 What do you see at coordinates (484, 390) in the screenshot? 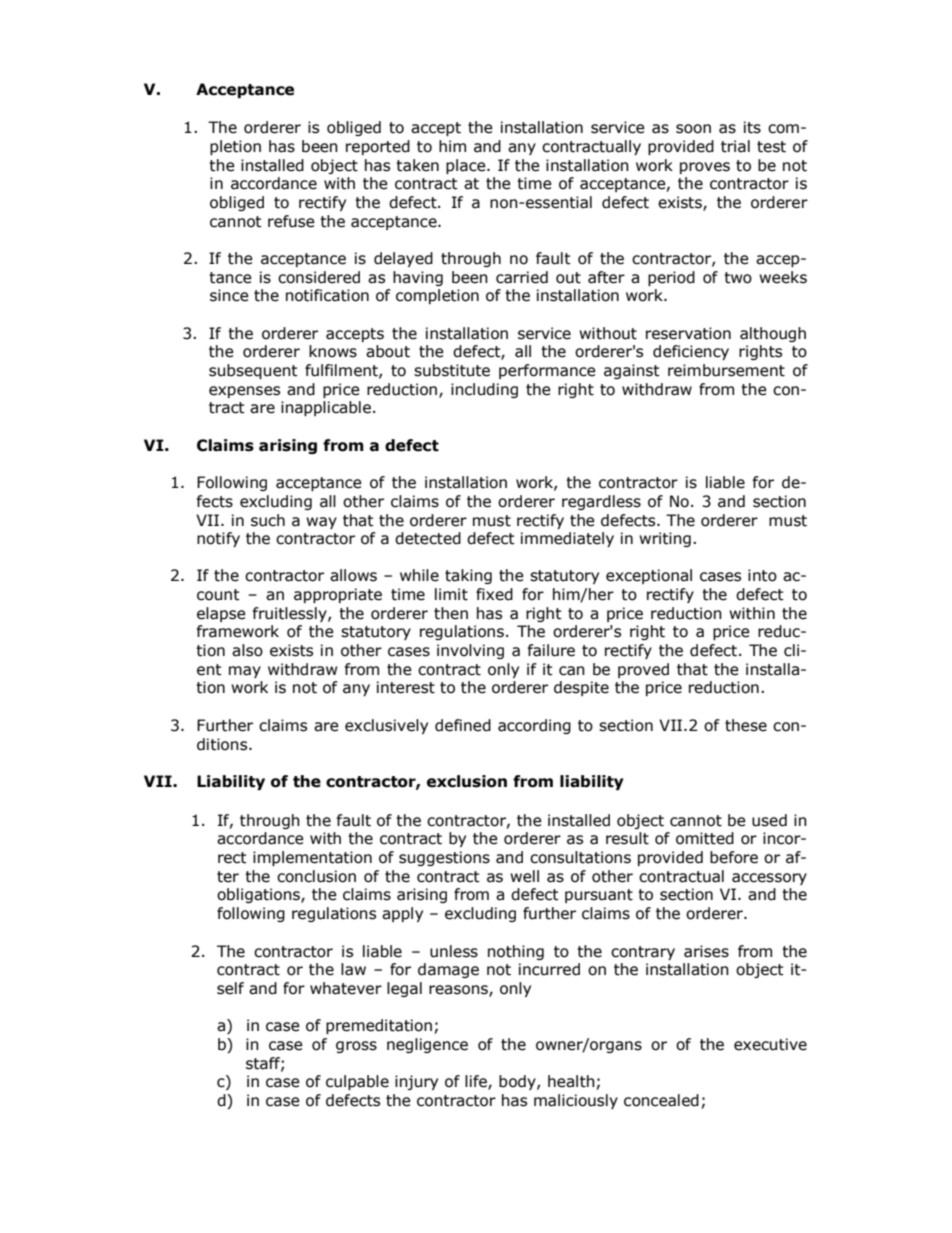
I see `including` at bounding box center [484, 390].
